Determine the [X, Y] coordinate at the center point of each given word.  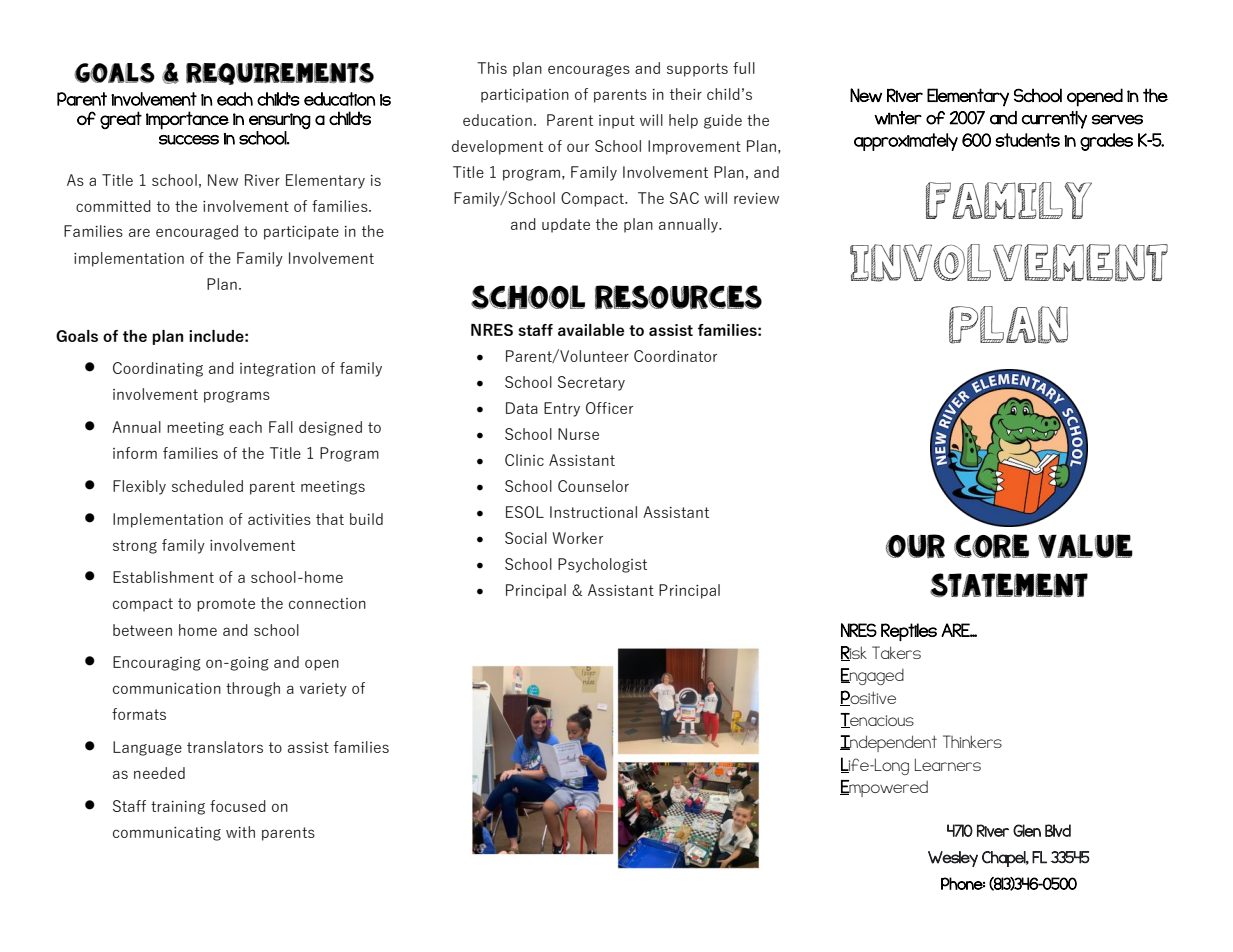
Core [991, 546]
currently [1054, 120]
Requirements [280, 74]
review [756, 198]
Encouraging [157, 663]
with [240, 832]
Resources [678, 297]
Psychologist [602, 565]
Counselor [593, 486]
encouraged [197, 232]
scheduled [207, 486]
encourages [589, 71]
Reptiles [909, 632]
